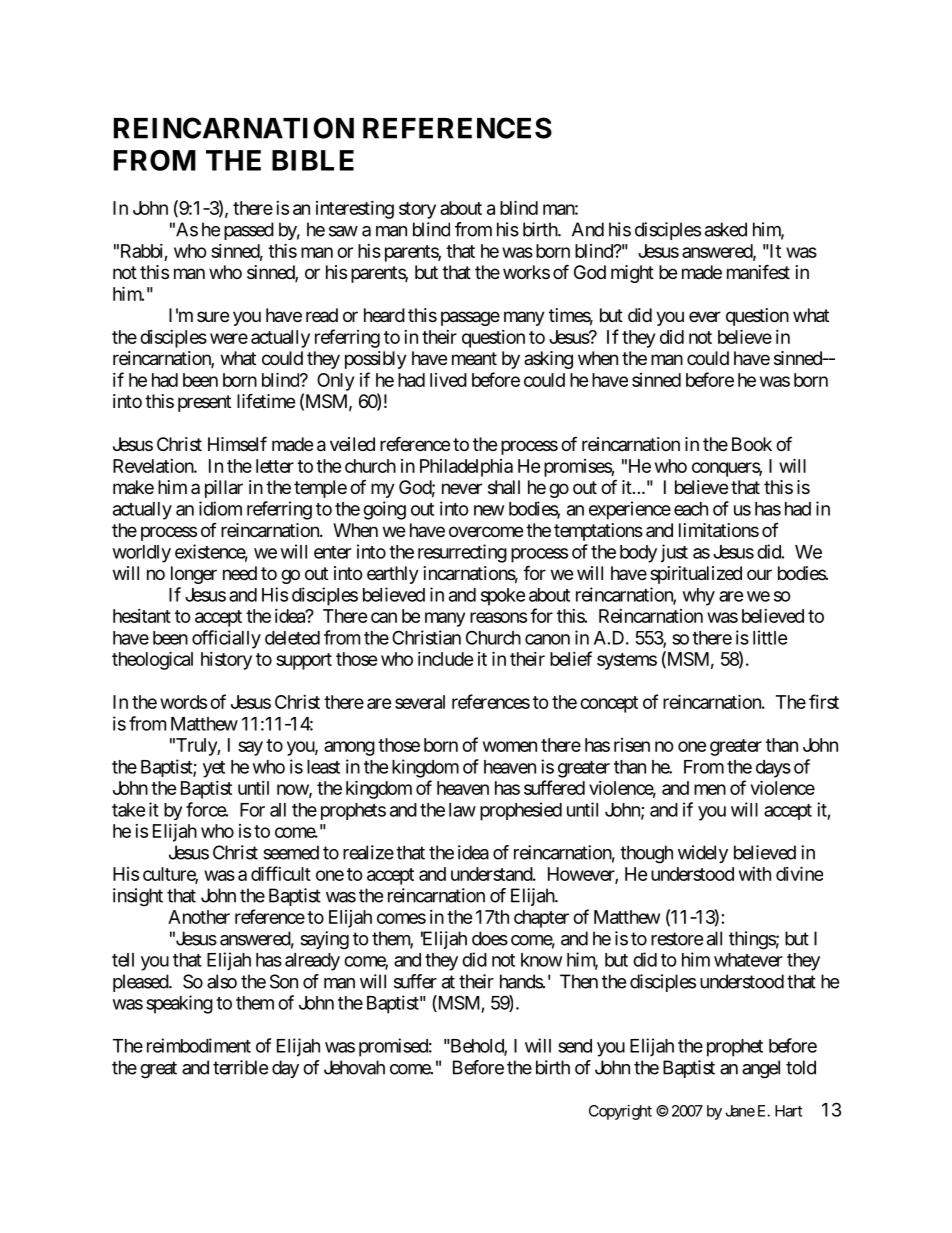 The image size is (952, 1233). Describe the element at coordinates (755, 874) in the page. I see `with` at that location.
